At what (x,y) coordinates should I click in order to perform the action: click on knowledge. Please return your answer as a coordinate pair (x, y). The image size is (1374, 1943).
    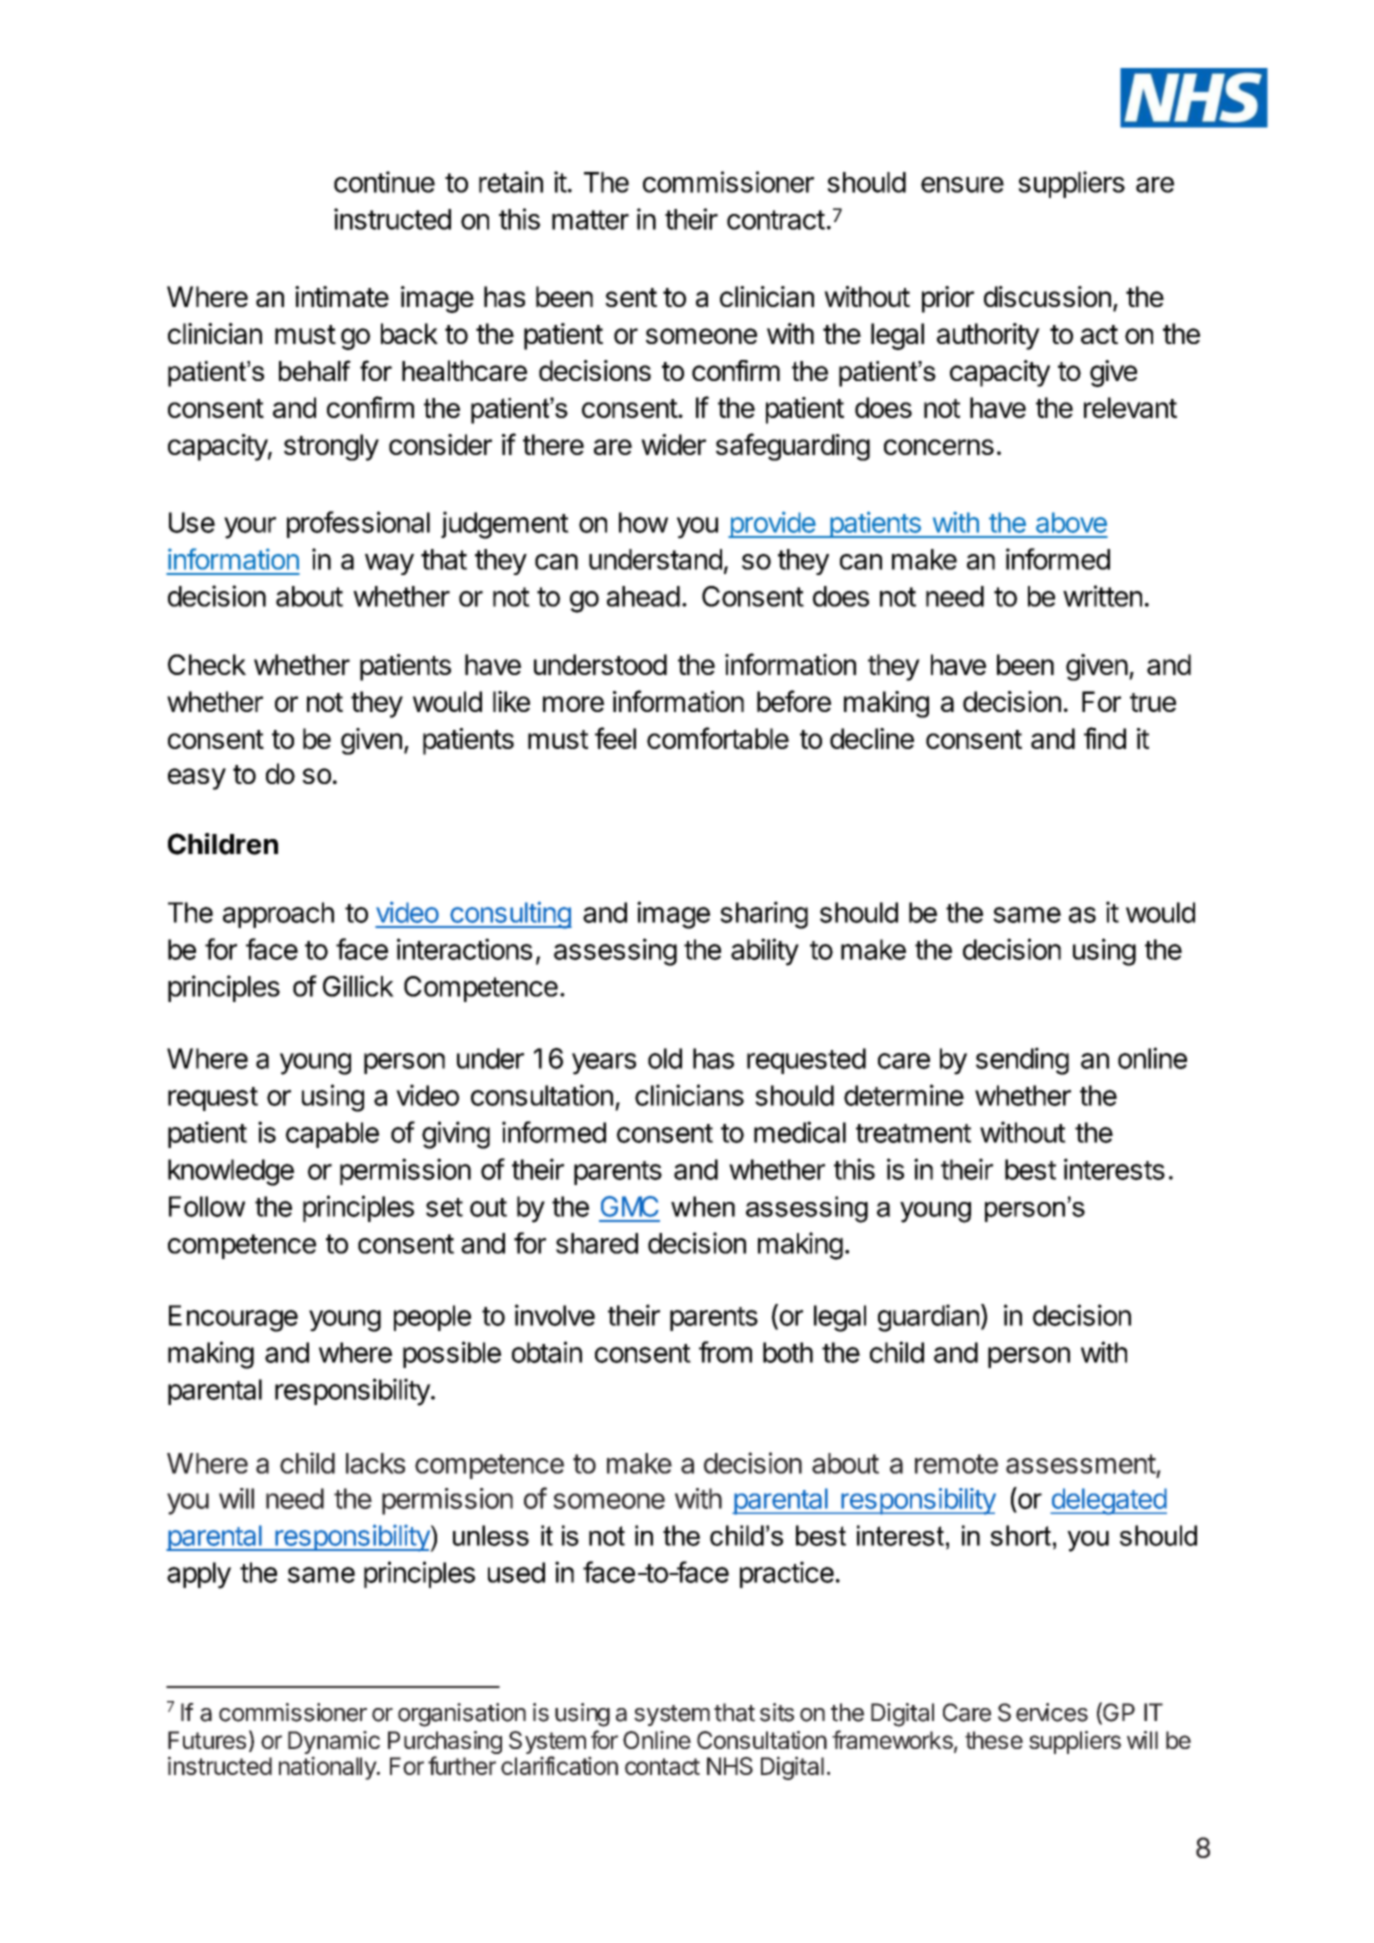
    Looking at the image, I should click on (231, 1172).
